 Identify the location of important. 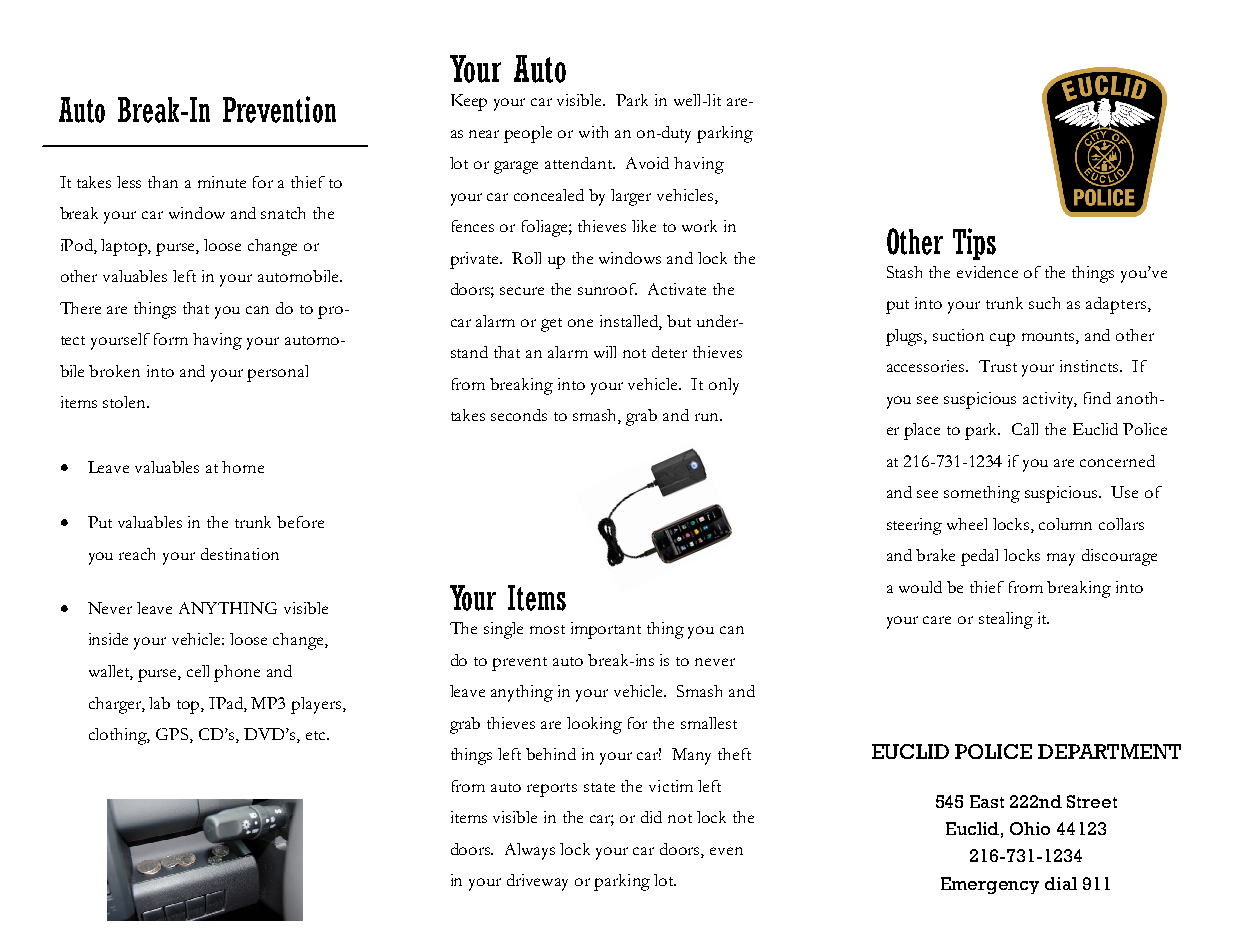
(606, 630).
